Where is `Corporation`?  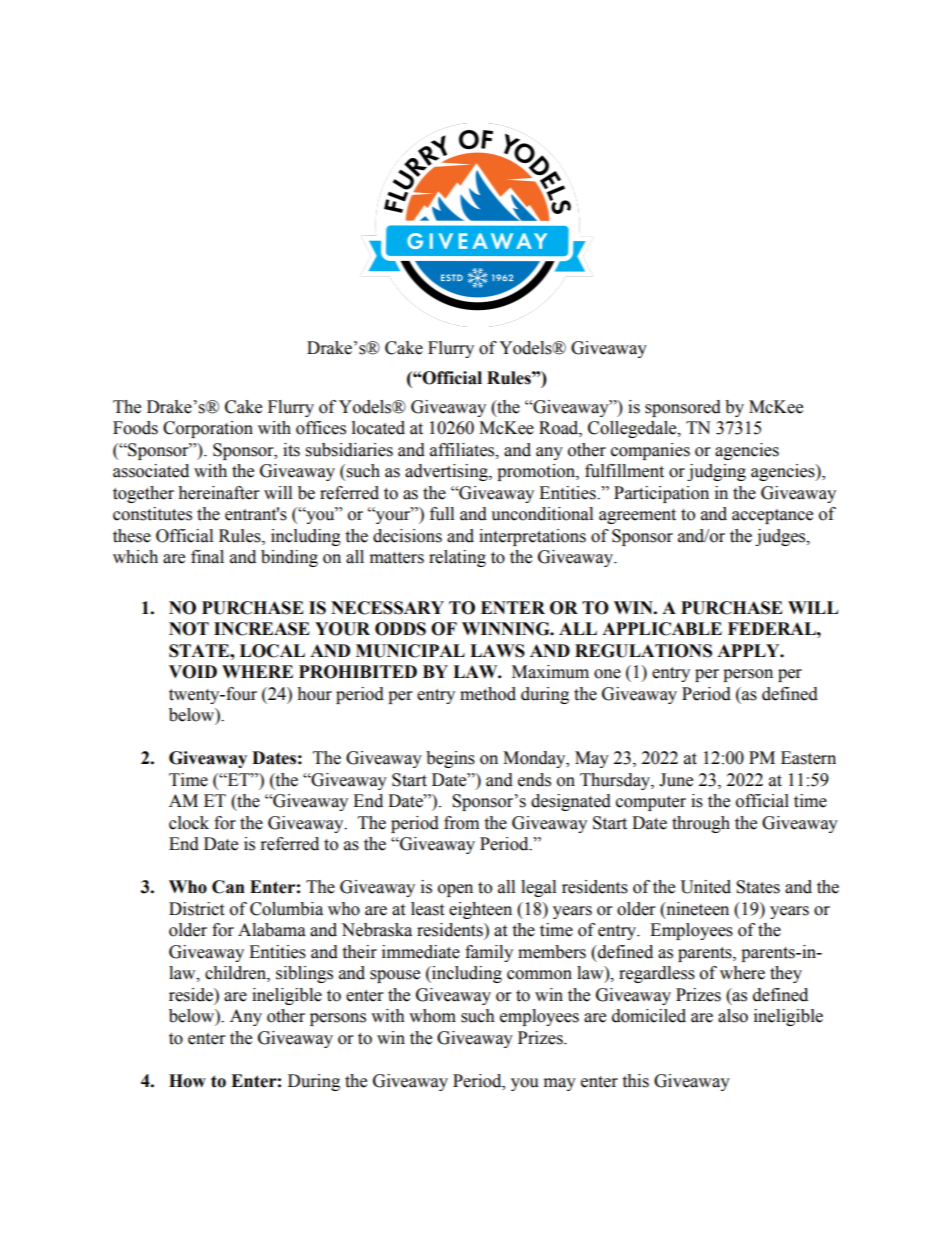
Corporation is located at coordinates (208, 429).
